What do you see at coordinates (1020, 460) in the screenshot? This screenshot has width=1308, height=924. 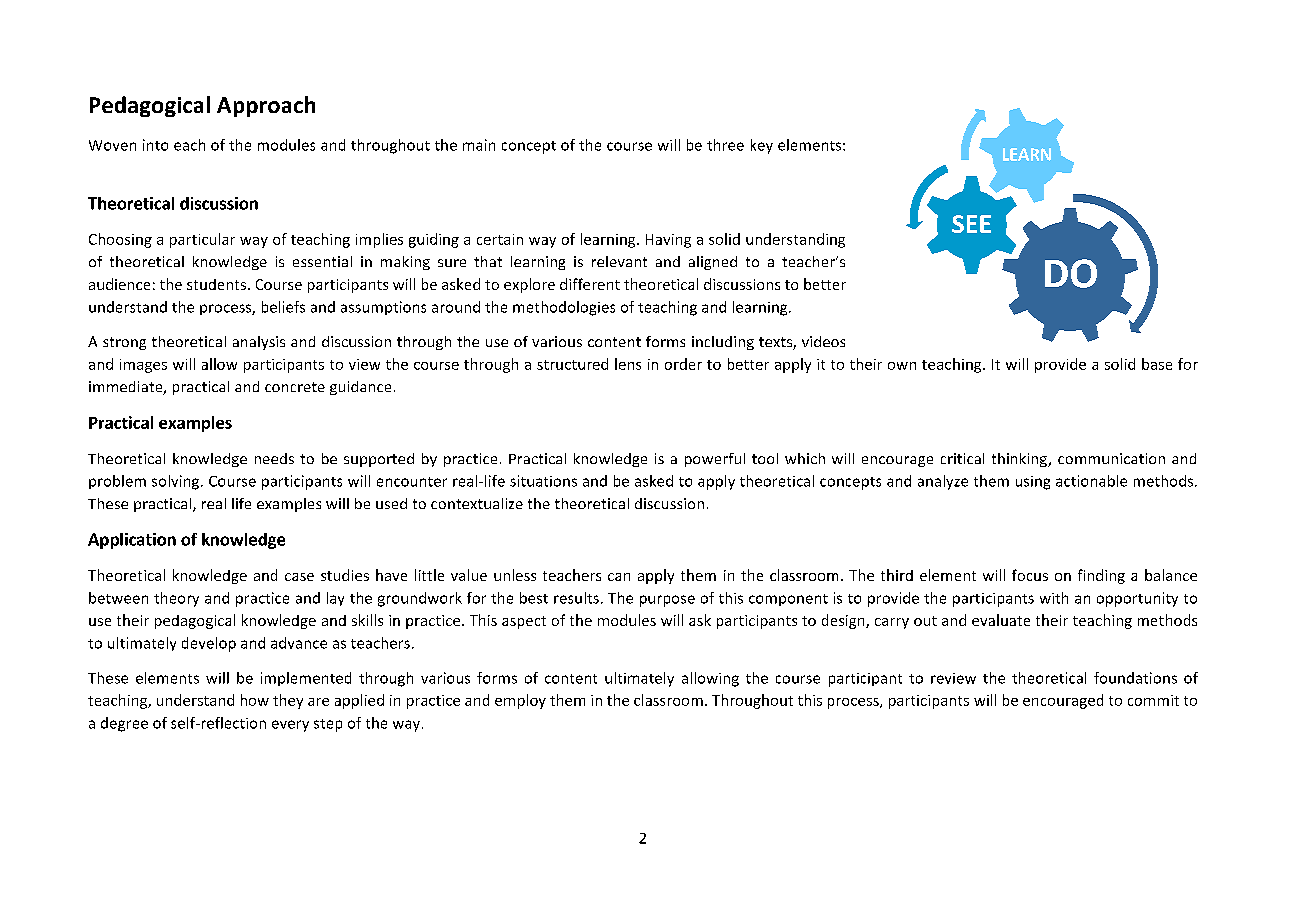 I see `thinking` at bounding box center [1020, 460].
